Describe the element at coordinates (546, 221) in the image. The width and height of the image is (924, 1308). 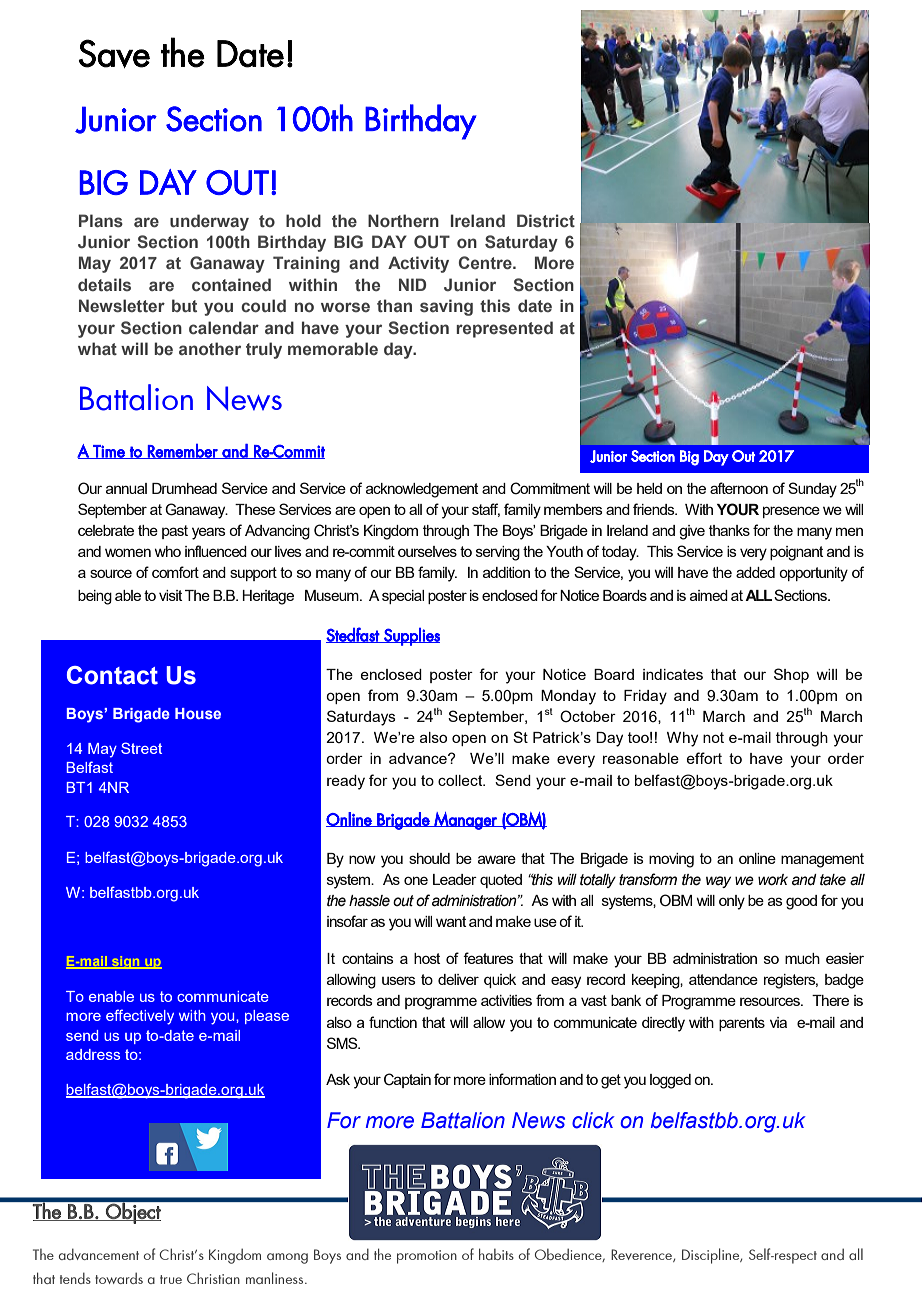
I see `District` at that location.
